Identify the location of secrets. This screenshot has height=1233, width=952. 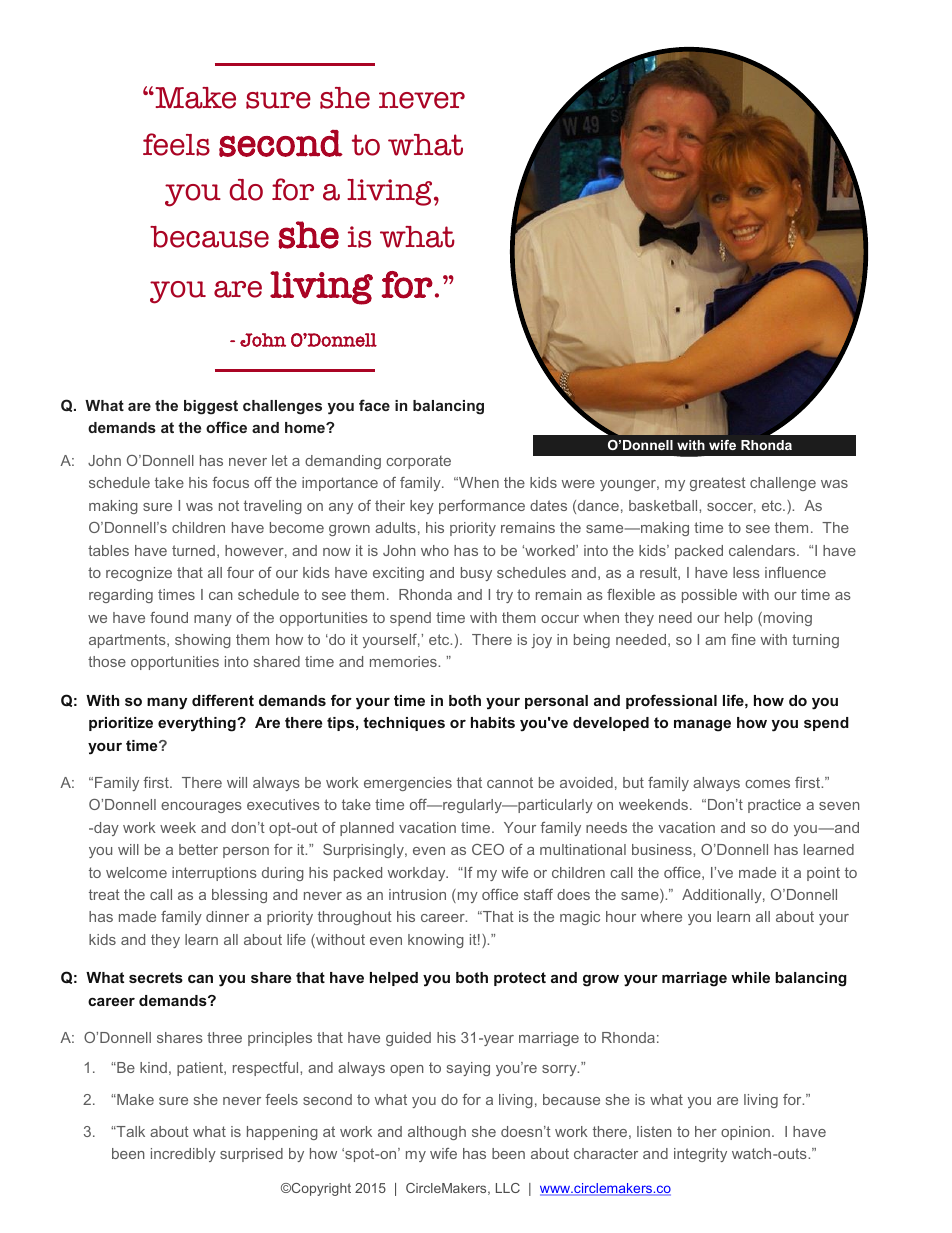
(156, 977).
